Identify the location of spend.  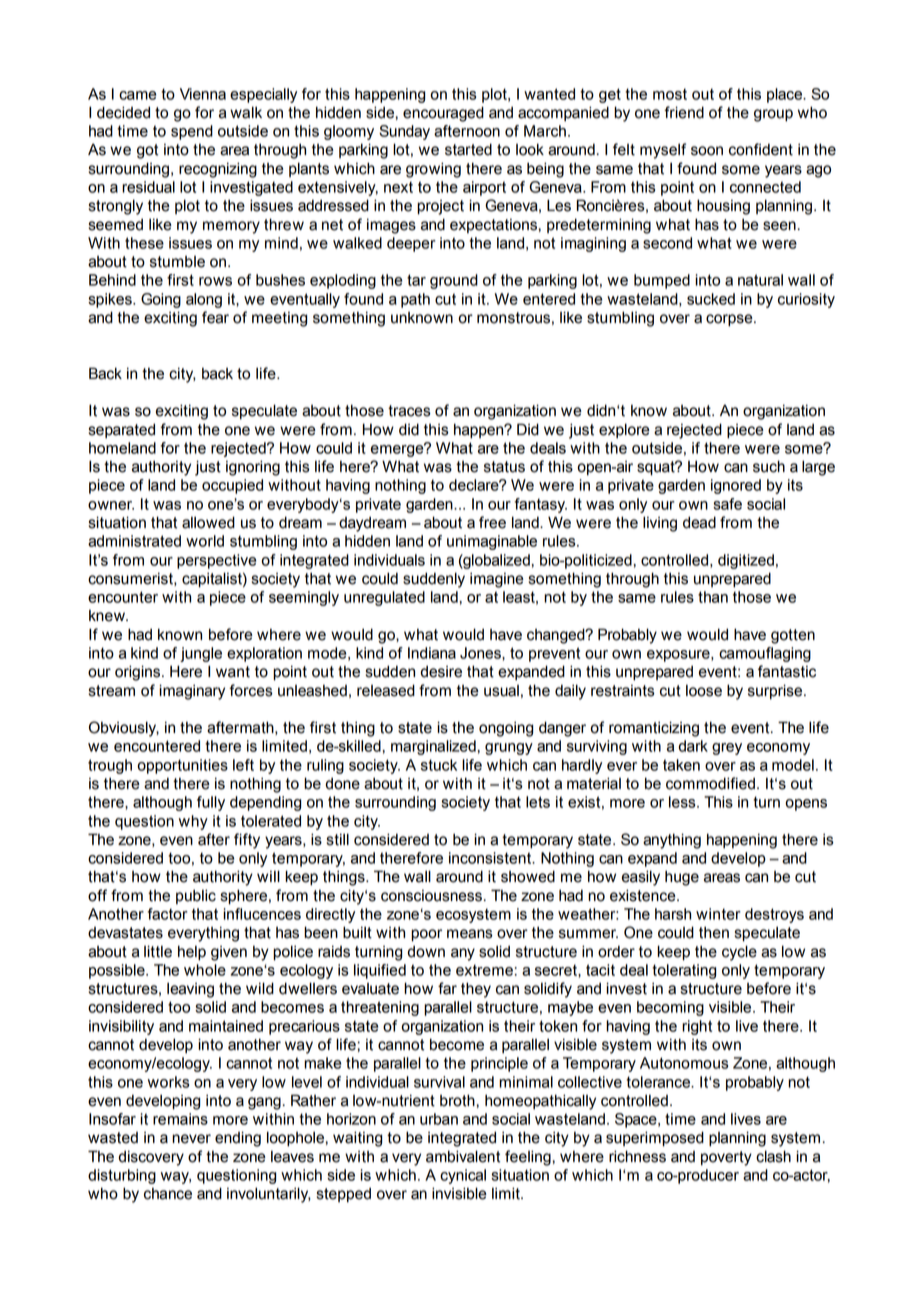
(192, 132).
